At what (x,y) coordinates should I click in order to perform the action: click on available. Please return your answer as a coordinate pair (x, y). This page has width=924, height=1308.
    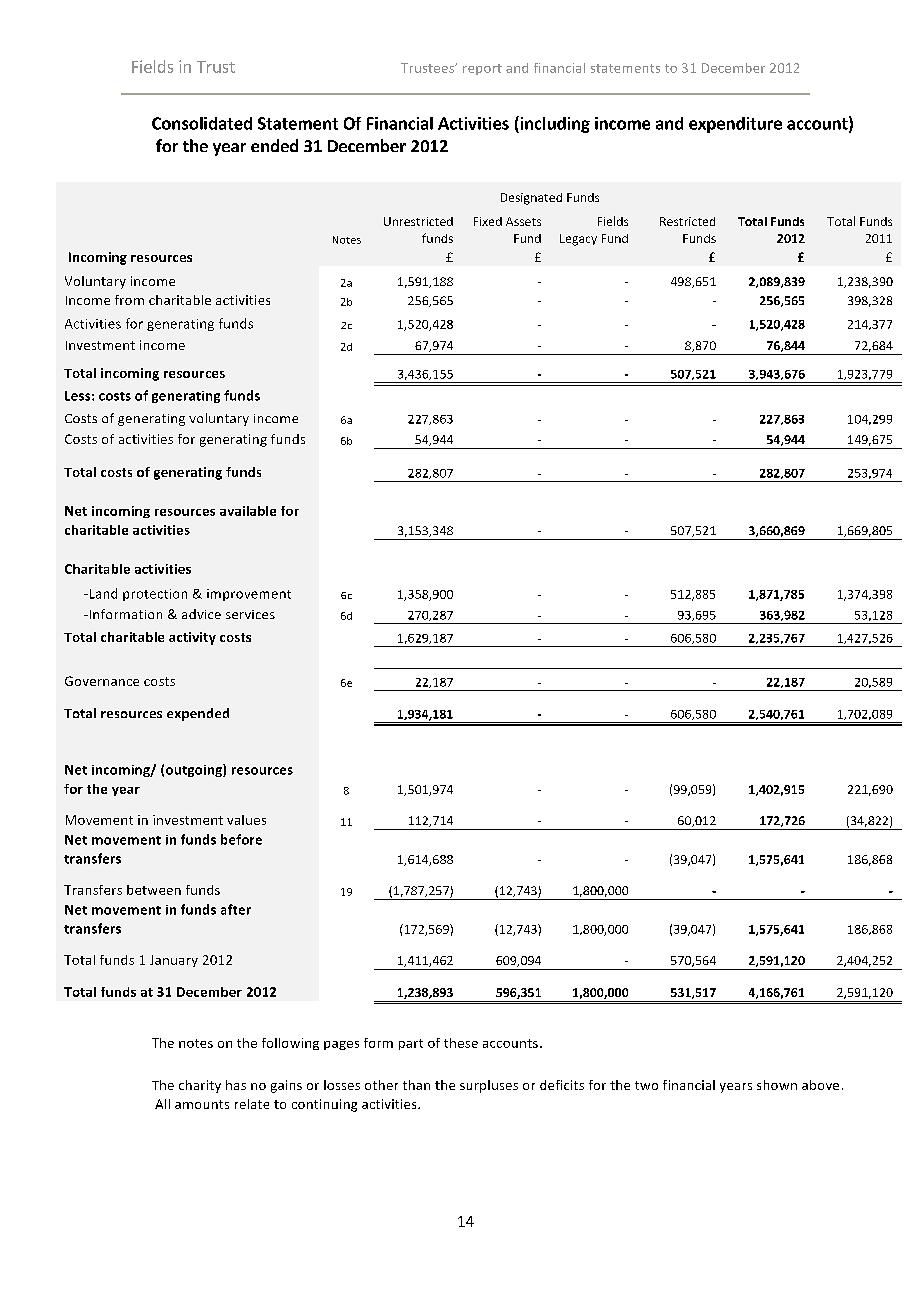
    Looking at the image, I should click on (248, 511).
